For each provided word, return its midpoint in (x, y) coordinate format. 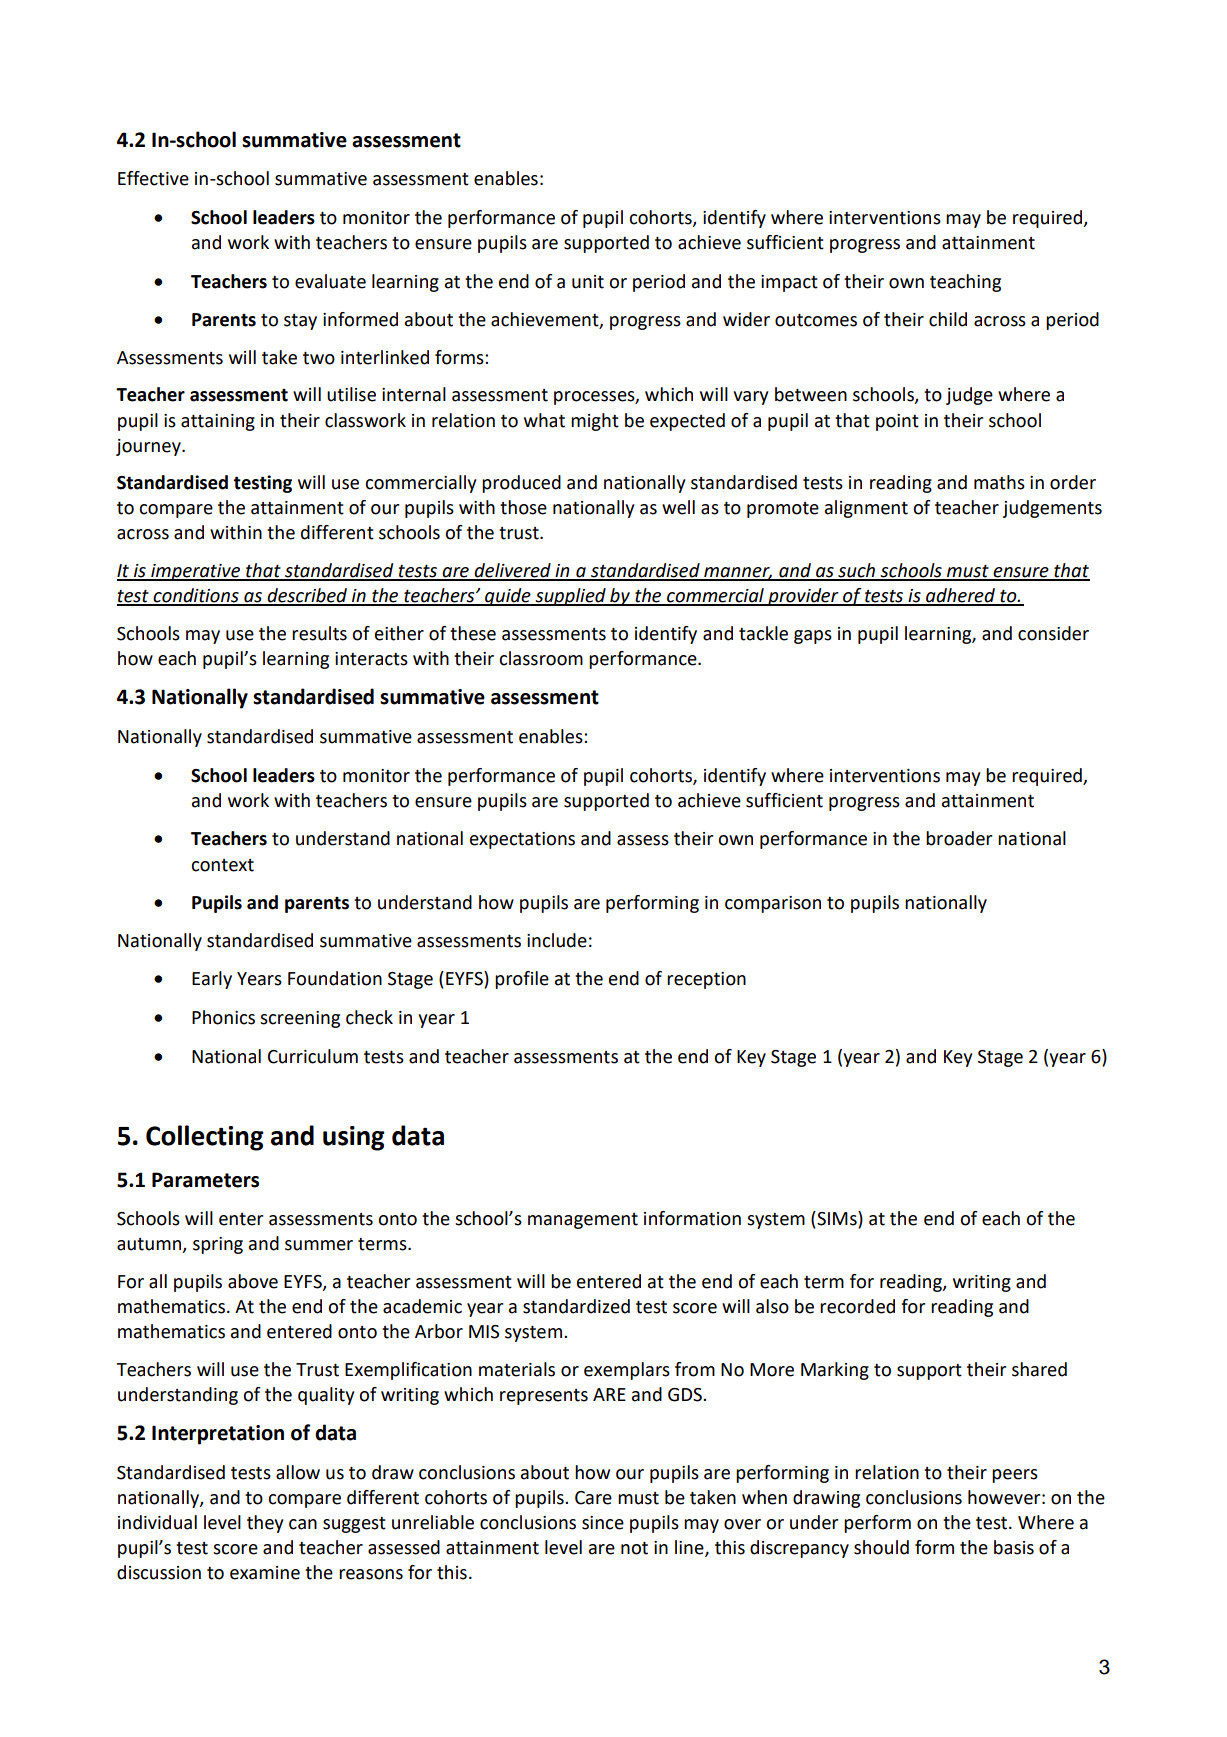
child (948, 319)
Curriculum (313, 1056)
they (265, 1524)
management (583, 1221)
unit (588, 282)
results (319, 633)
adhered (960, 596)
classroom (541, 658)
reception (706, 980)
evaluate (330, 281)
